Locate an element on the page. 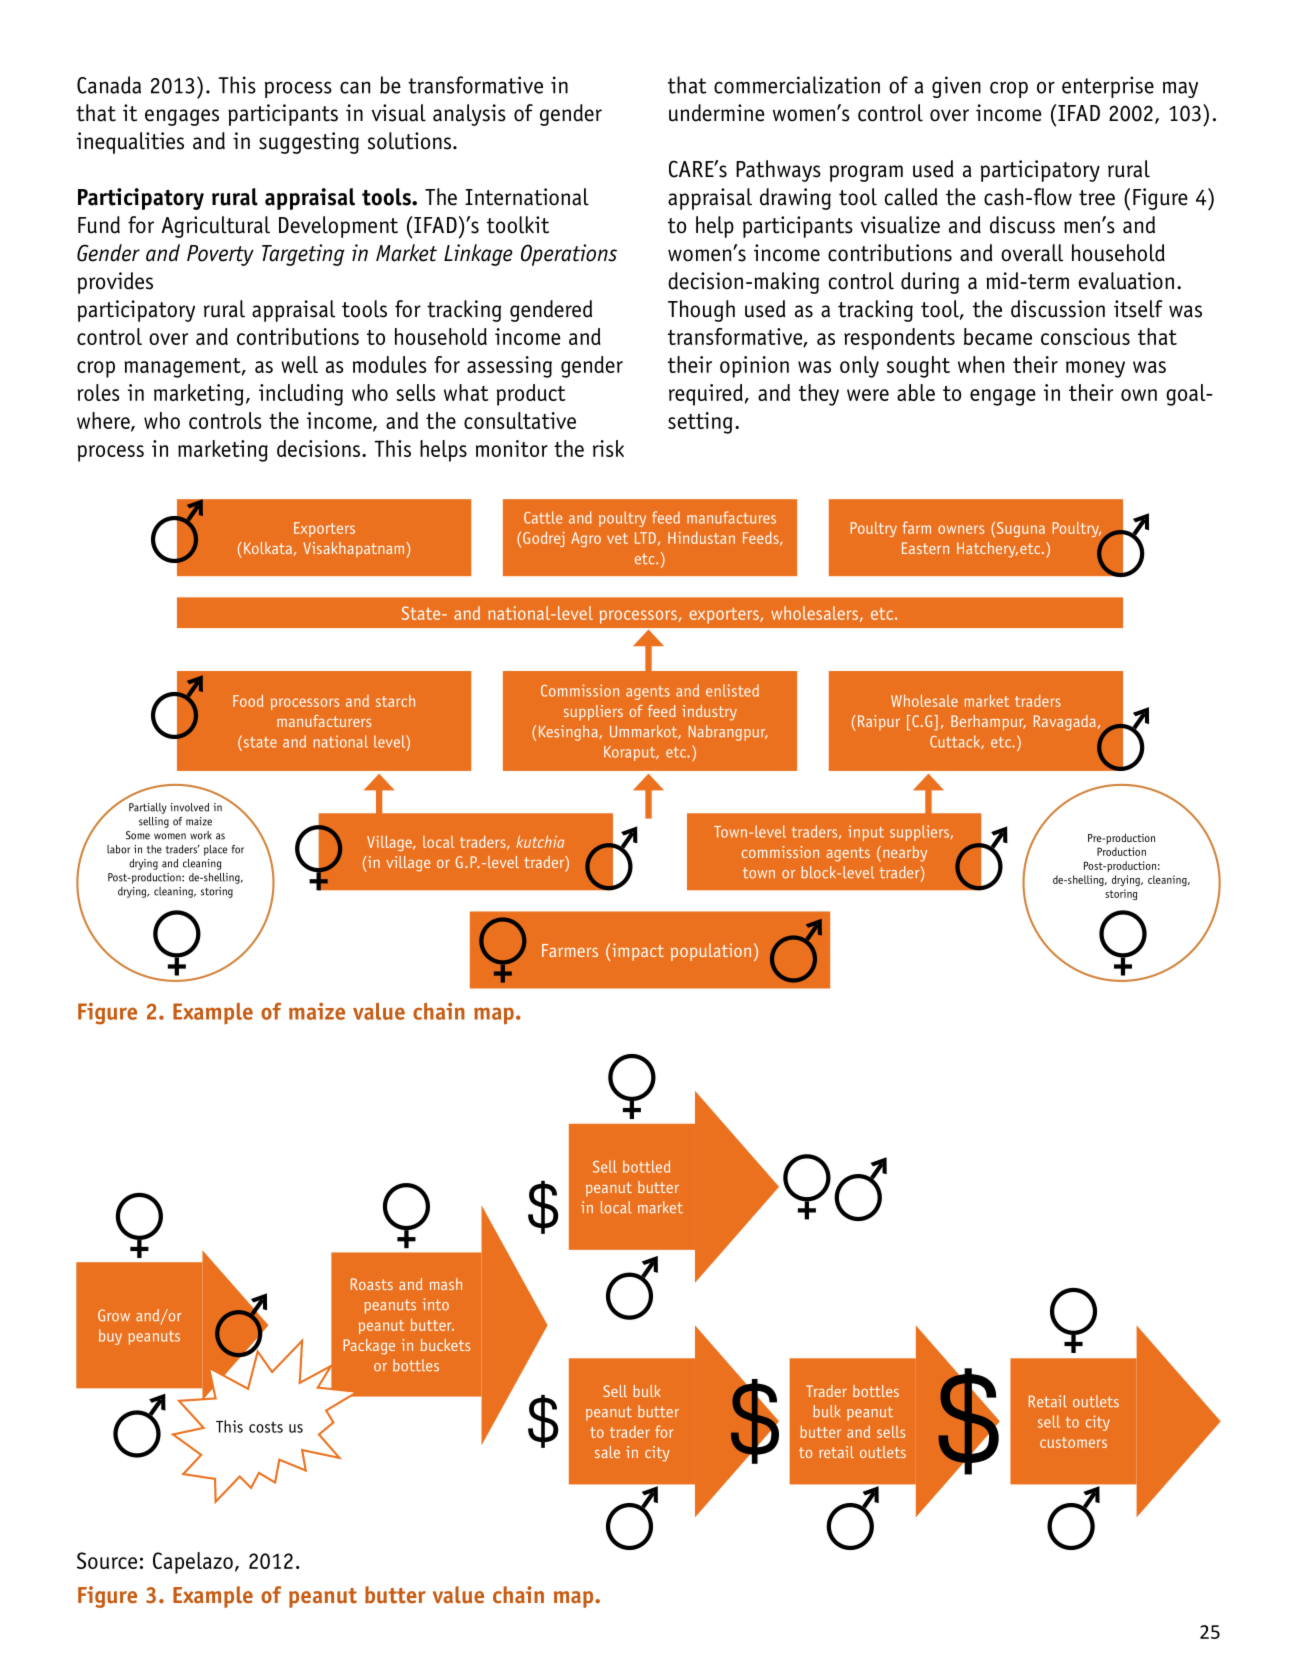  undermine is located at coordinates (716, 113).
